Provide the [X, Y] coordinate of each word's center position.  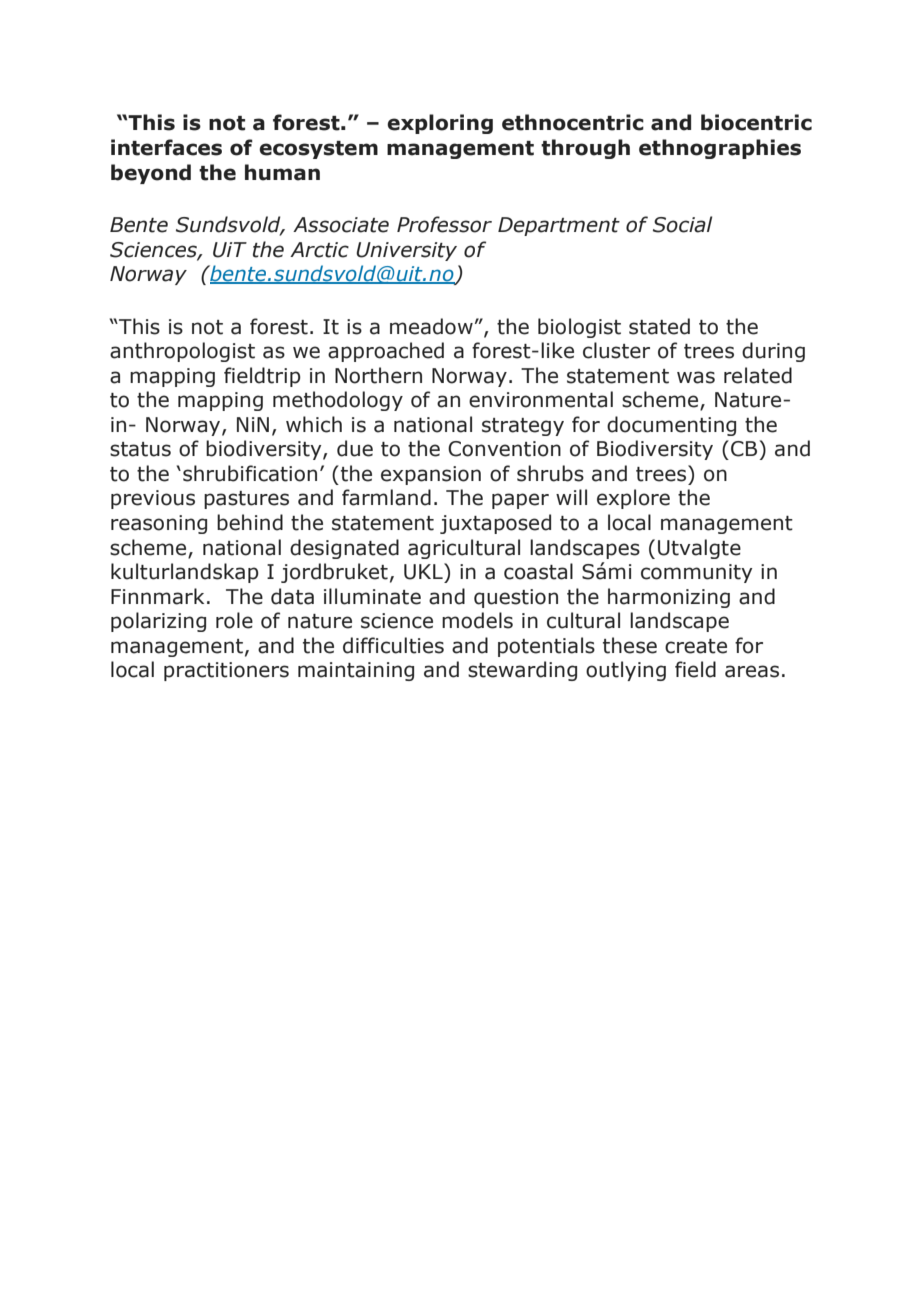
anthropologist [182, 352]
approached [386, 352]
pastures [246, 500]
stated [659, 326]
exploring [440, 124]
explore [633, 499]
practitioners [226, 671]
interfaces [166, 147]
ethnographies [720, 149]
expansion [431, 475]
